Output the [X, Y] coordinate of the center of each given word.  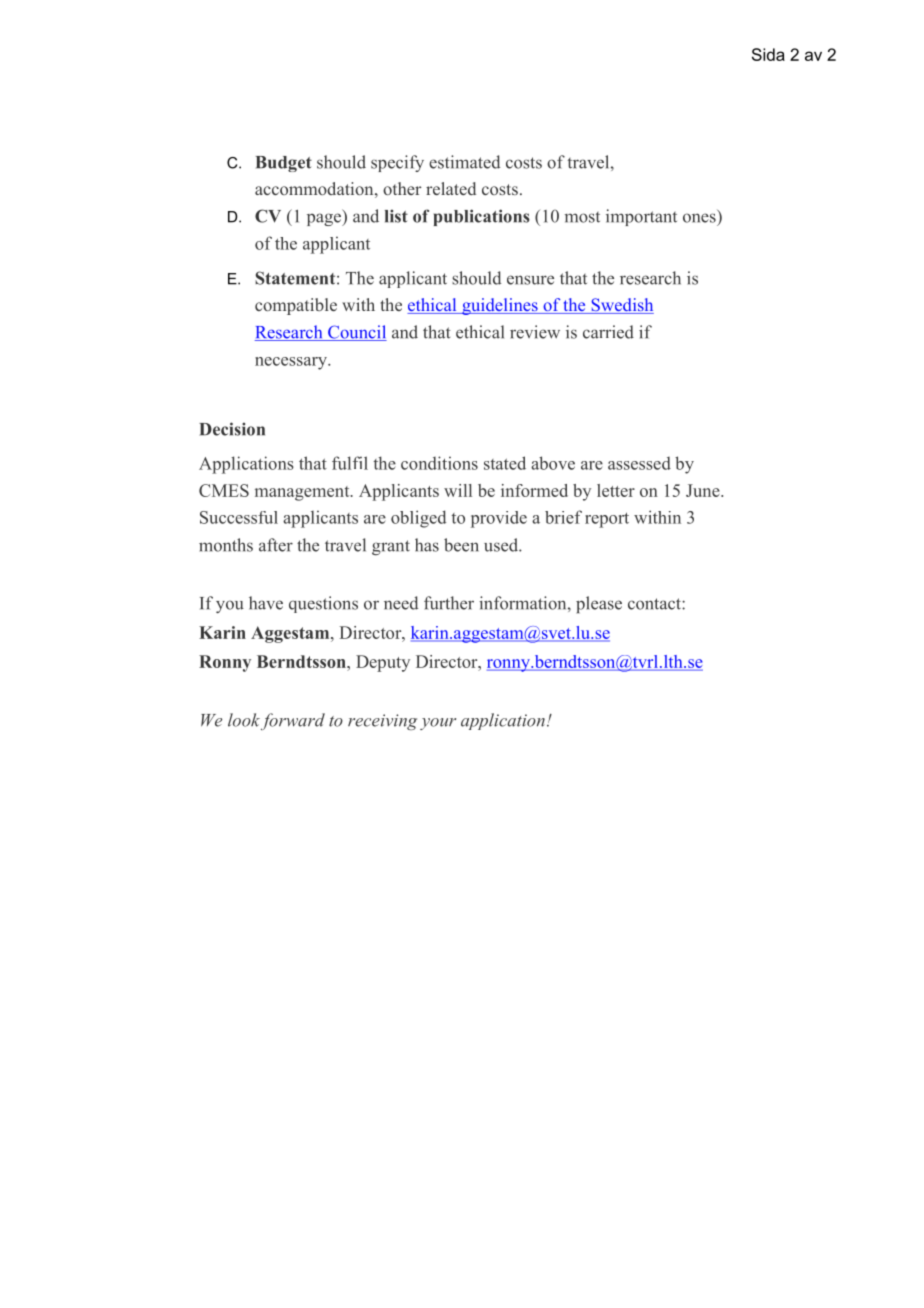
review [535, 332]
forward [293, 721]
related [451, 188]
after [276, 545]
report [607, 520]
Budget [284, 164]
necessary [292, 363]
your [438, 724]
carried [608, 332]
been [461, 545]
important [641, 217]
